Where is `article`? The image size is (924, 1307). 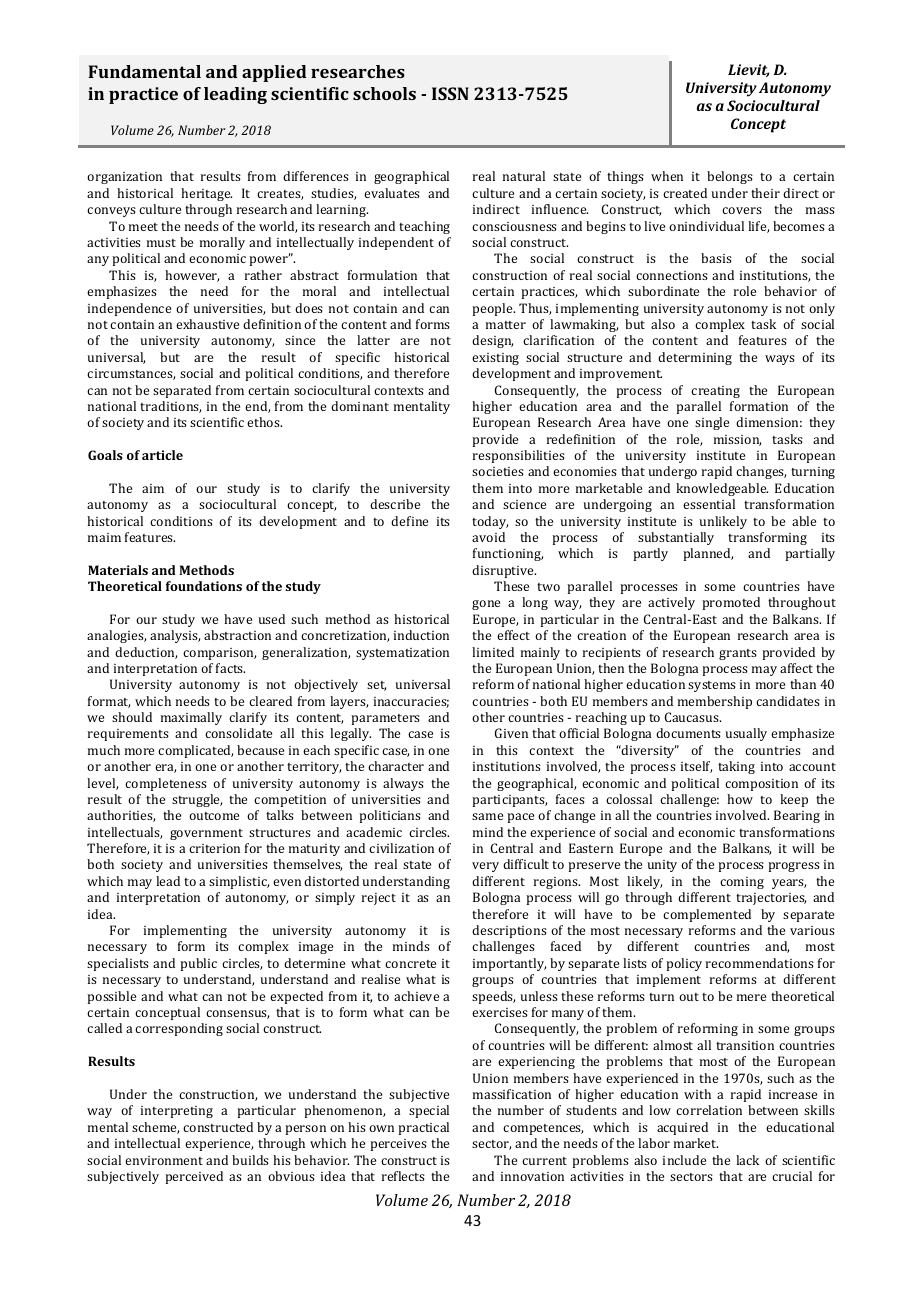 article is located at coordinates (162, 455).
